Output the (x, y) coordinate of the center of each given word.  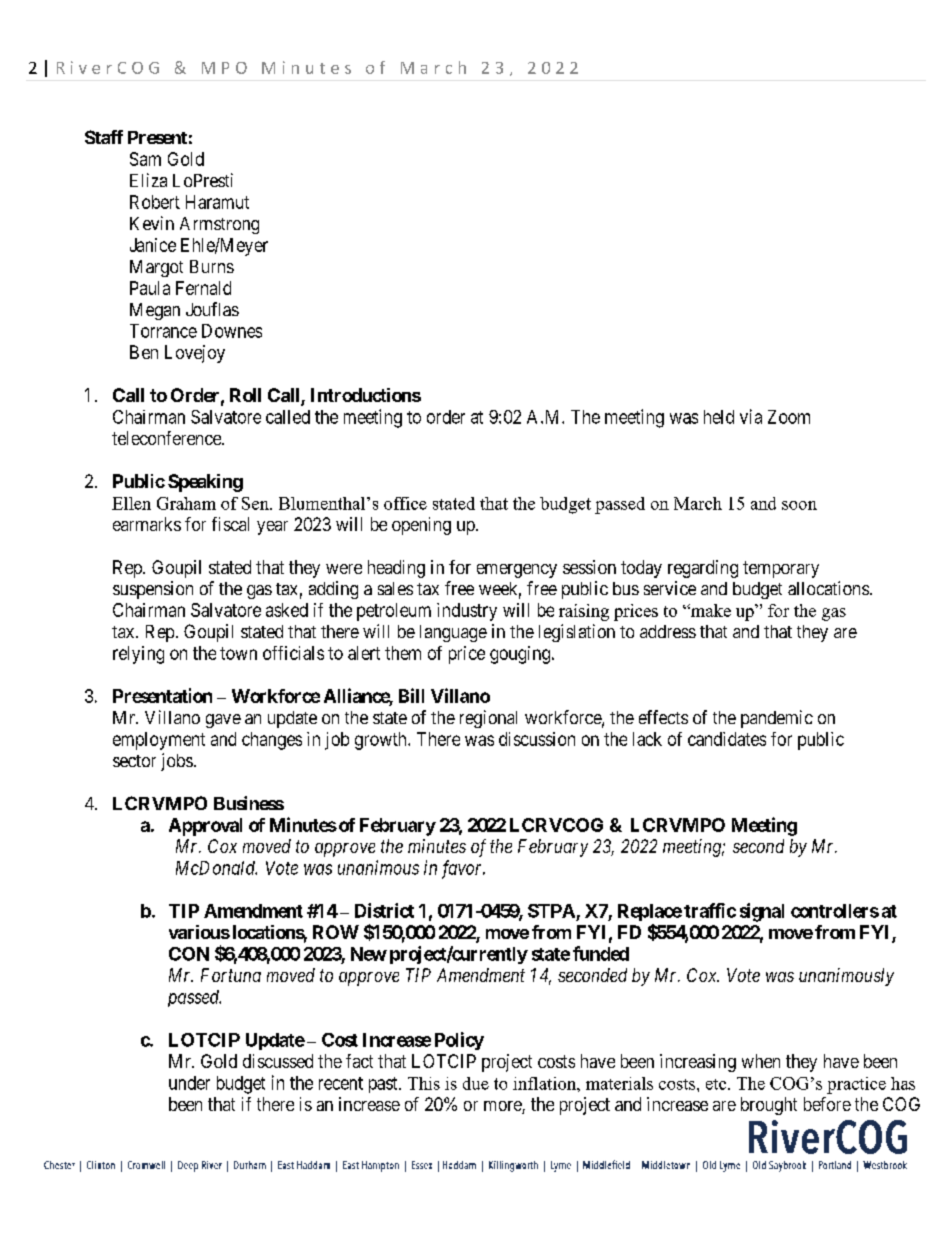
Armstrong (219, 225)
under (189, 1083)
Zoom (789, 417)
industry (467, 612)
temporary (781, 569)
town (238, 653)
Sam (145, 159)
